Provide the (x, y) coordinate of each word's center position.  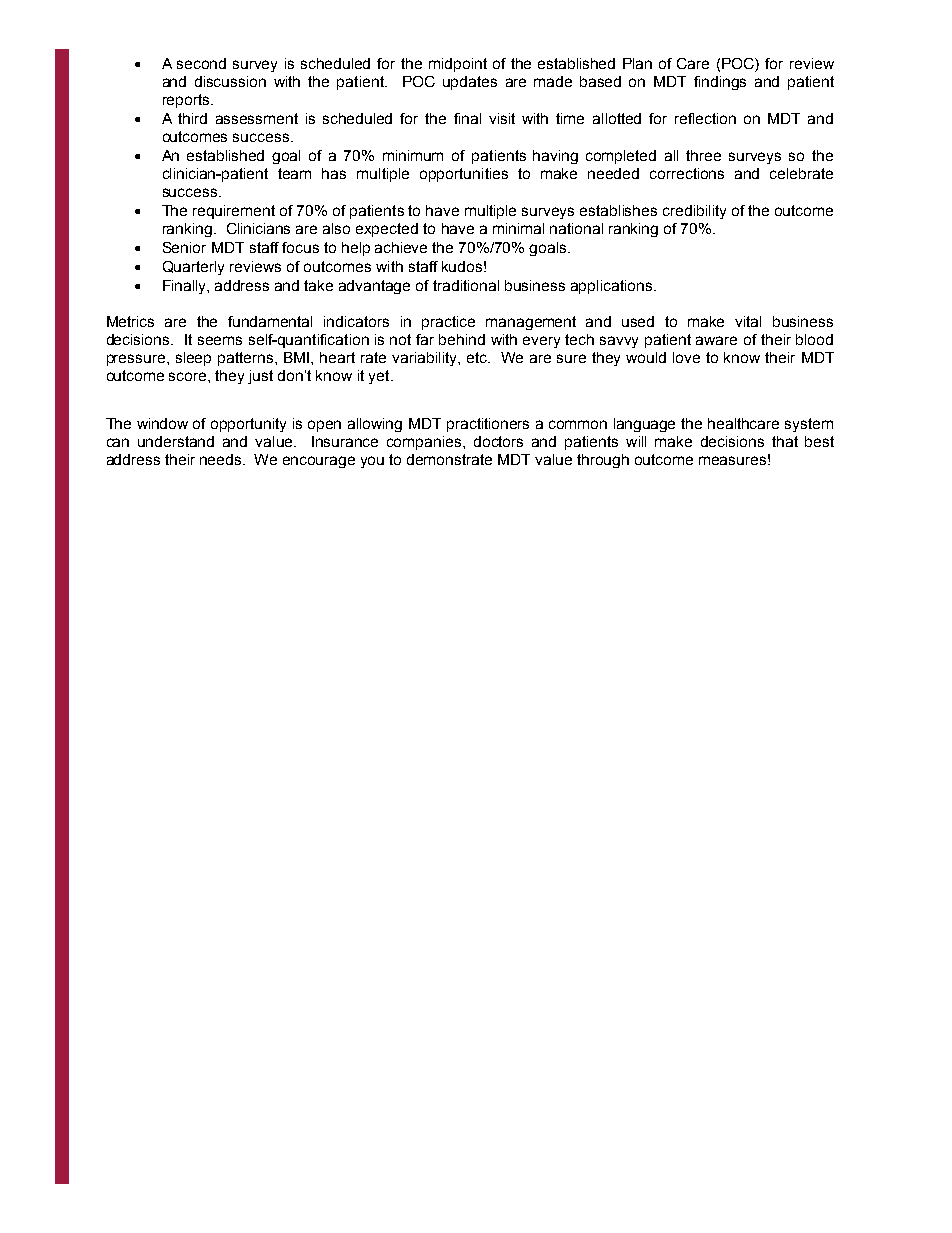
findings (720, 83)
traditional (466, 285)
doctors (498, 441)
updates (470, 83)
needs (222, 459)
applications (613, 287)
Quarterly (193, 268)
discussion (230, 81)
